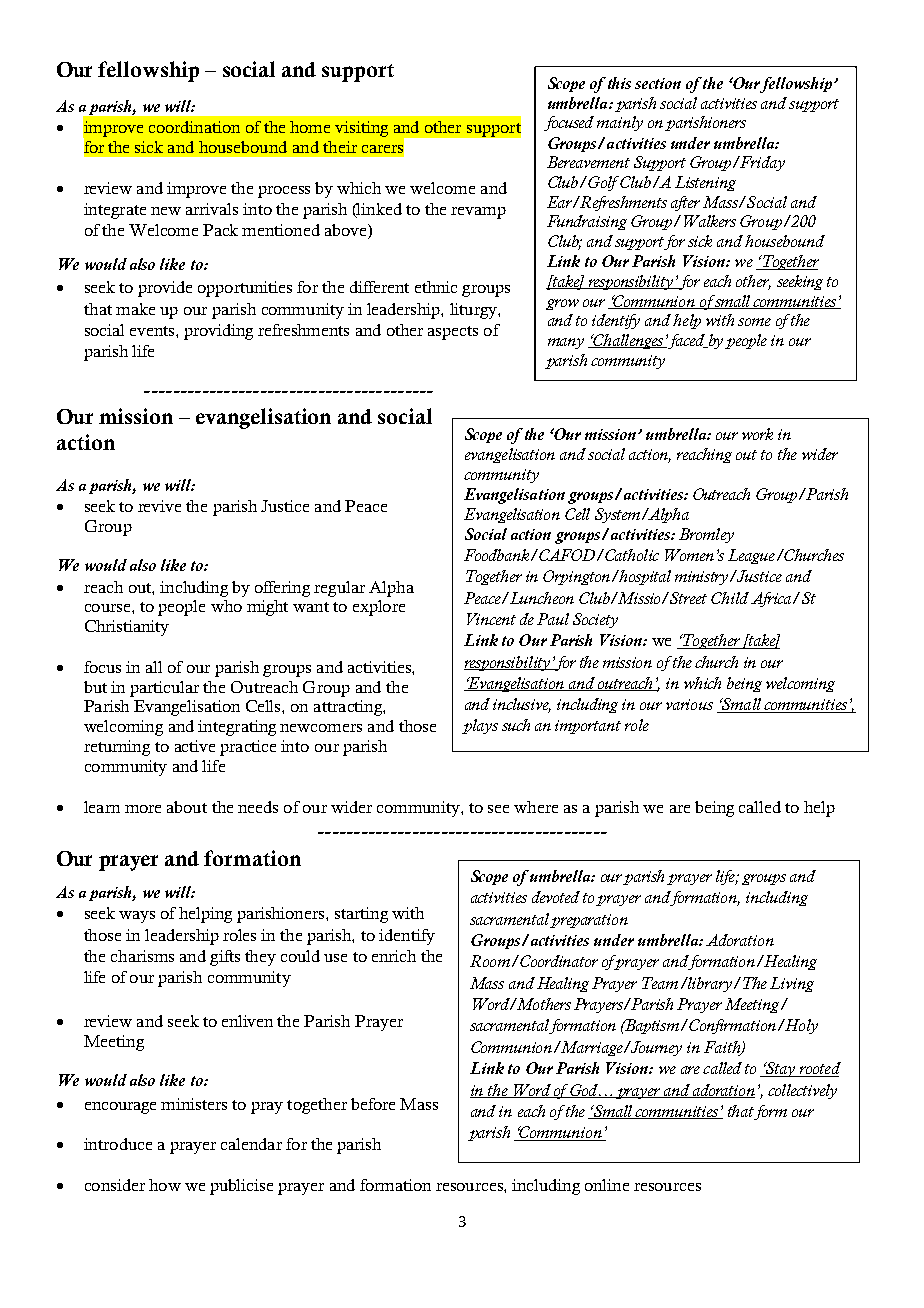  Describe the element at coordinates (225, 958) in the screenshot. I see `gifts` at that location.
